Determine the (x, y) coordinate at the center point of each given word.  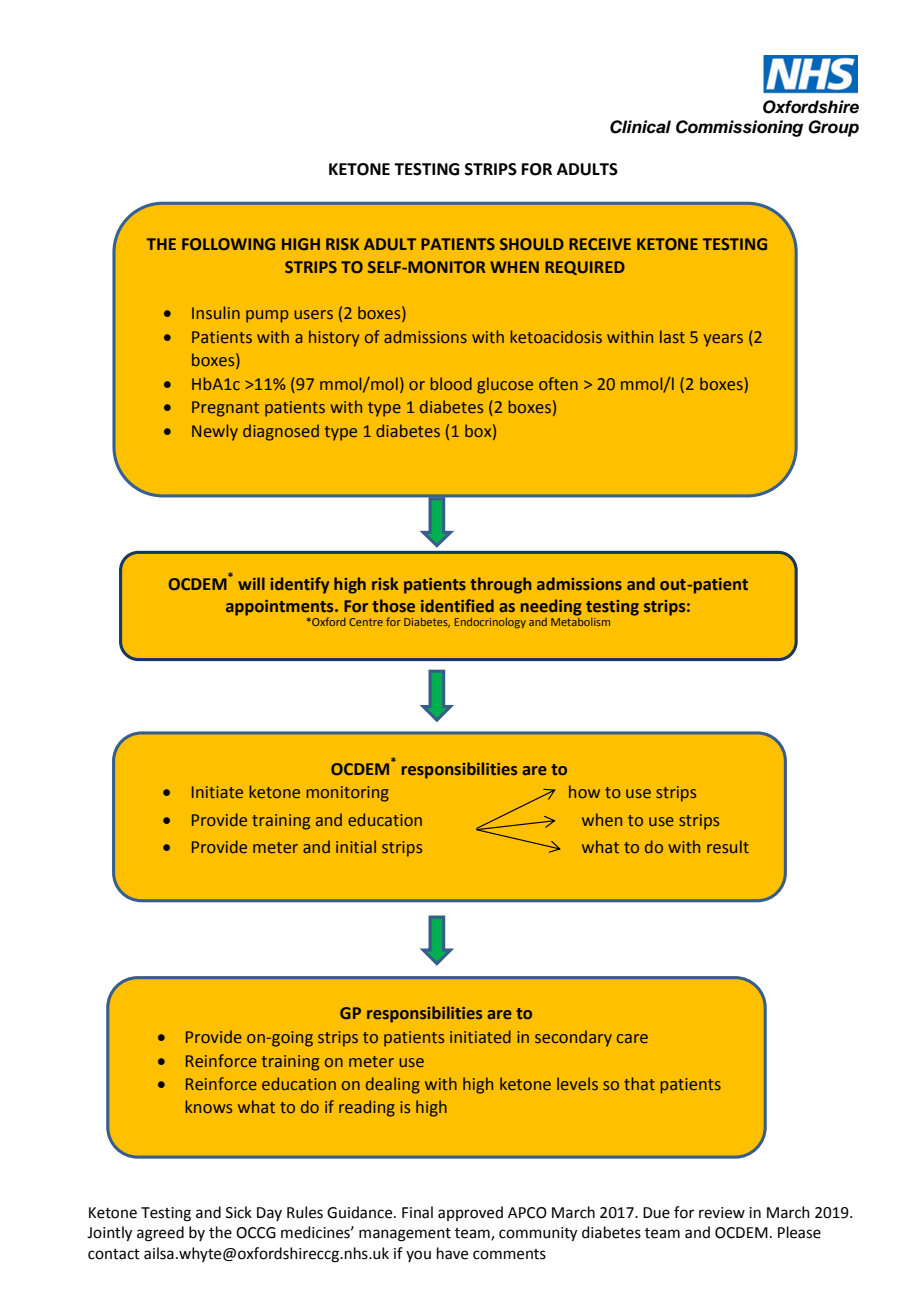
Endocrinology (490, 623)
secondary (573, 1038)
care (632, 1038)
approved (470, 1213)
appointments (281, 609)
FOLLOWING (228, 244)
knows (208, 1106)
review (722, 1213)
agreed (160, 1234)
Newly (215, 432)
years (723, 340)
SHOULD (532, 244)
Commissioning (739, 128)
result (728, 846)
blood (451, 383)
